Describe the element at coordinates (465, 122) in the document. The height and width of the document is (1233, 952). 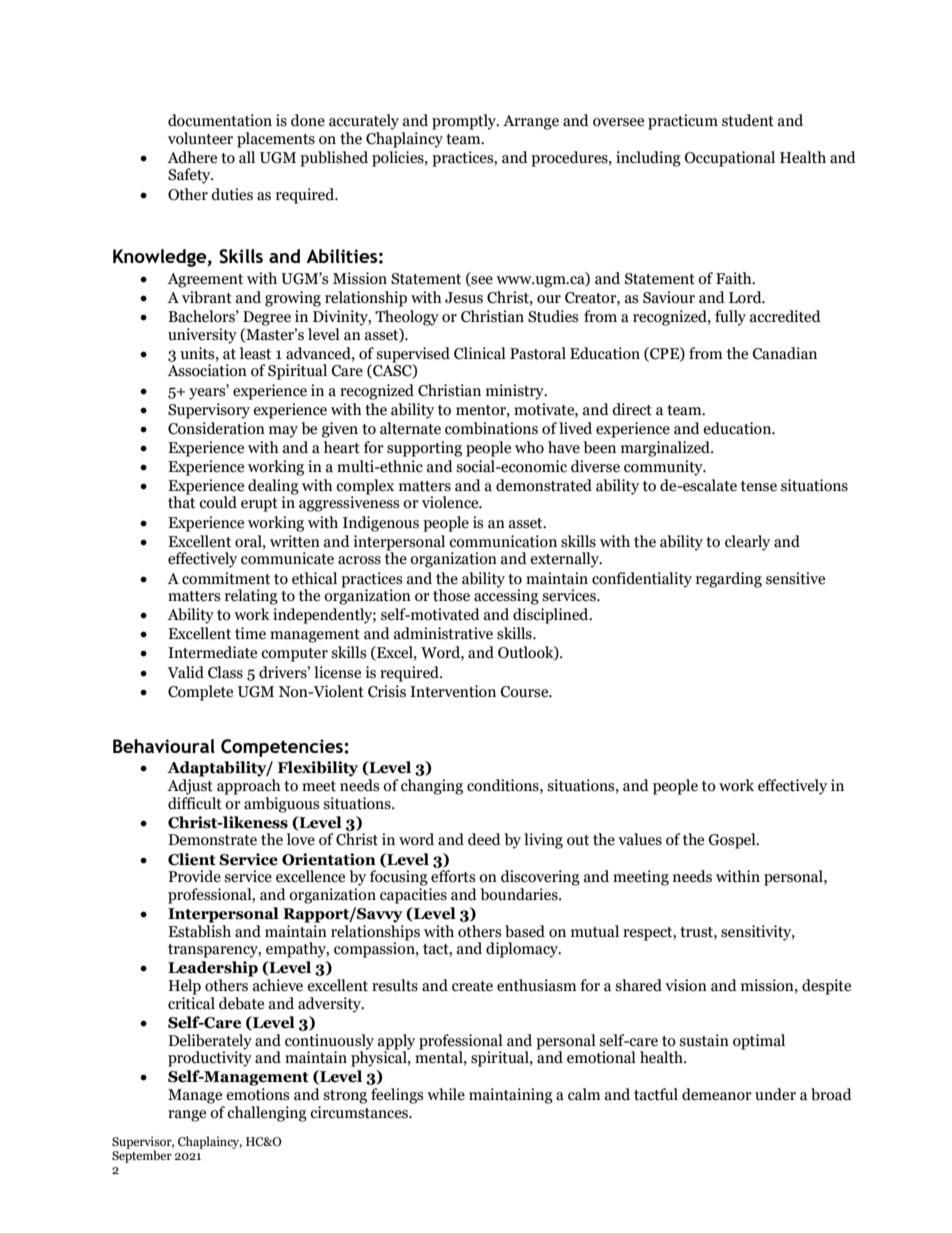
I see `promptly` at that location.
